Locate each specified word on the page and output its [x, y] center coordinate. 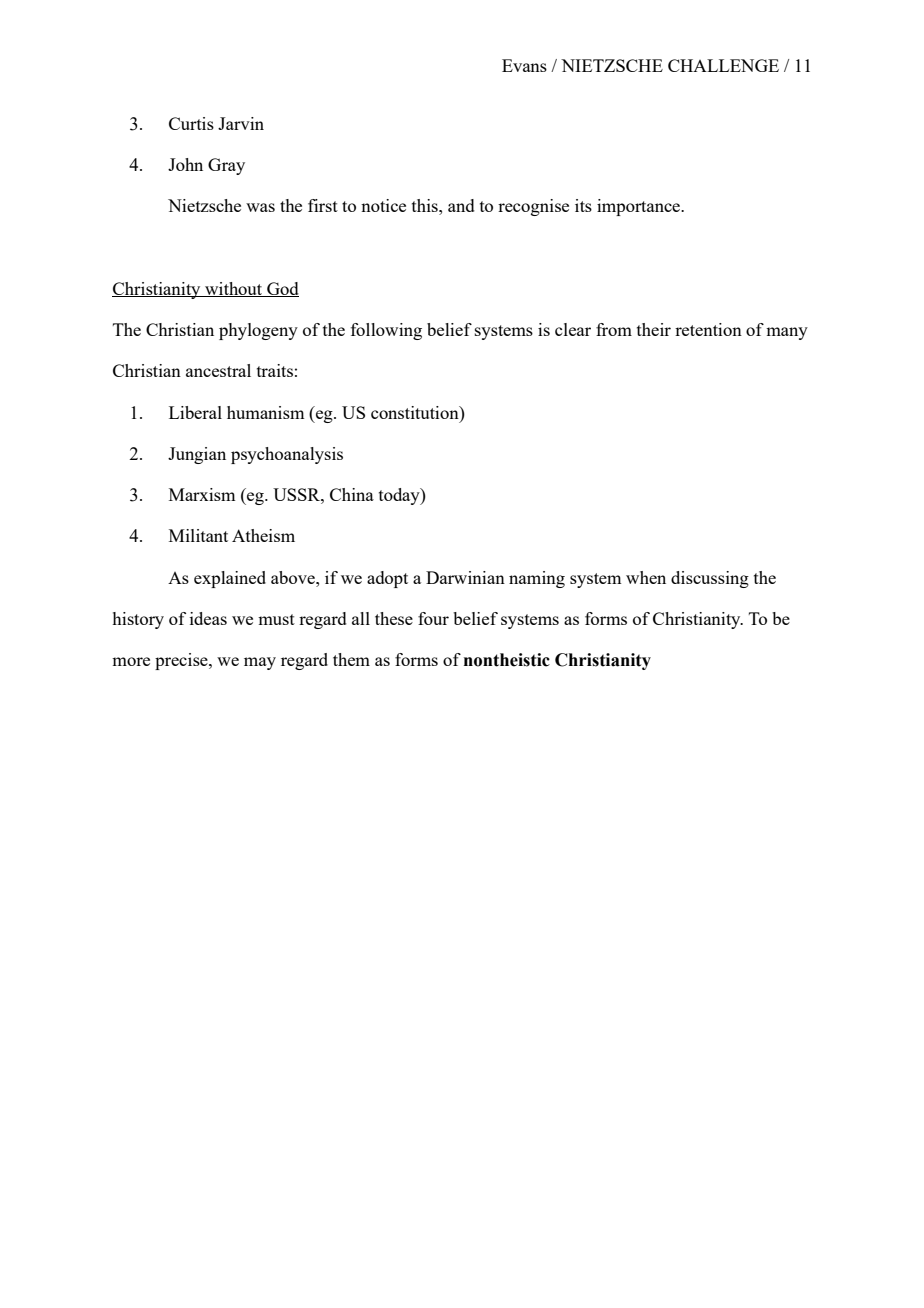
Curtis [191, 123]
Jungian [197, 455]
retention [708, 329]
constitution [416, 412]
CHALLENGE [723, 65]
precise [182, 661]
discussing [710, 579]
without [234, 289]
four [433, 618]
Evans [524, 65]
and [461, 205]
